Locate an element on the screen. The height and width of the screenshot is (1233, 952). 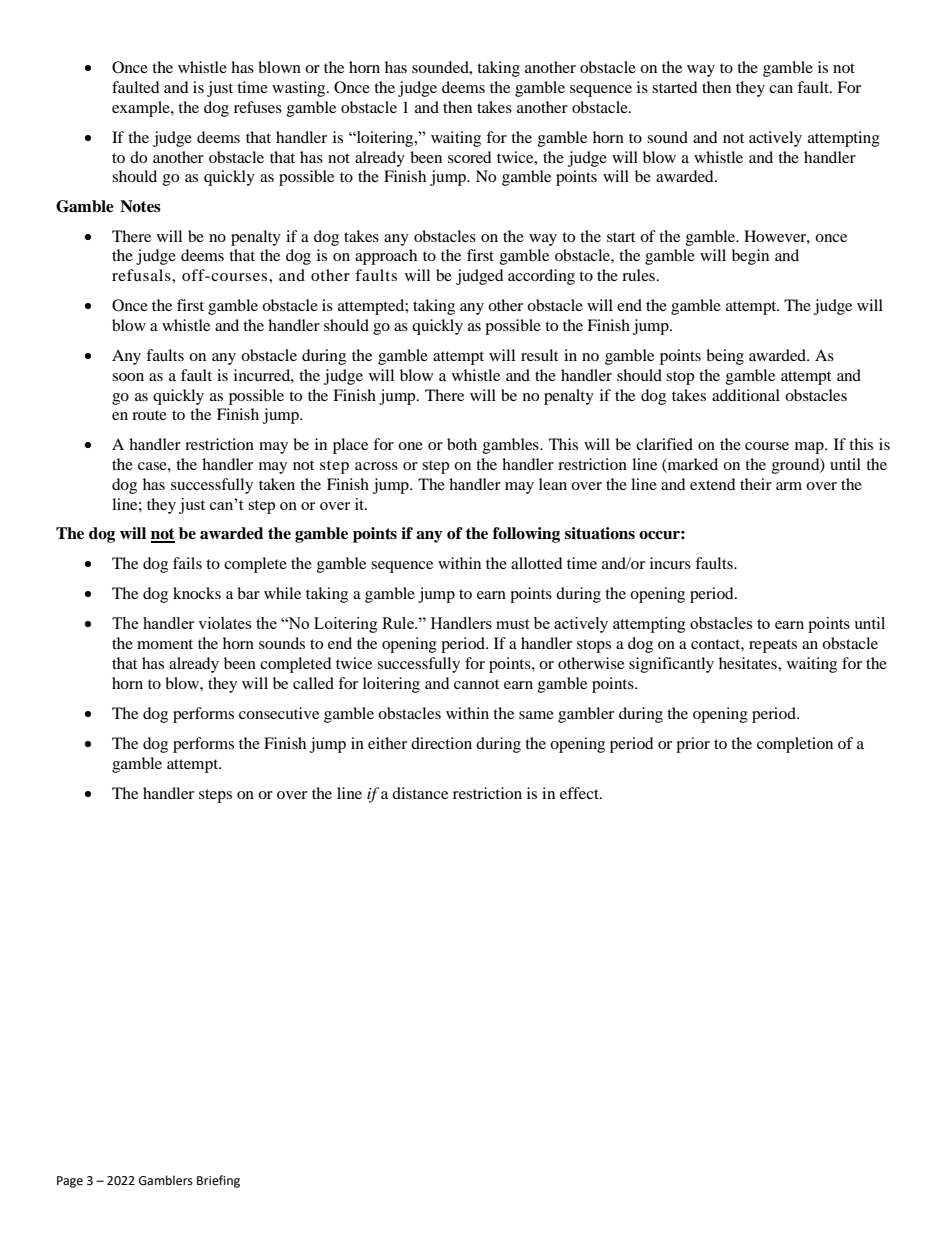
consecutive is located at coordinates (279, 713).
